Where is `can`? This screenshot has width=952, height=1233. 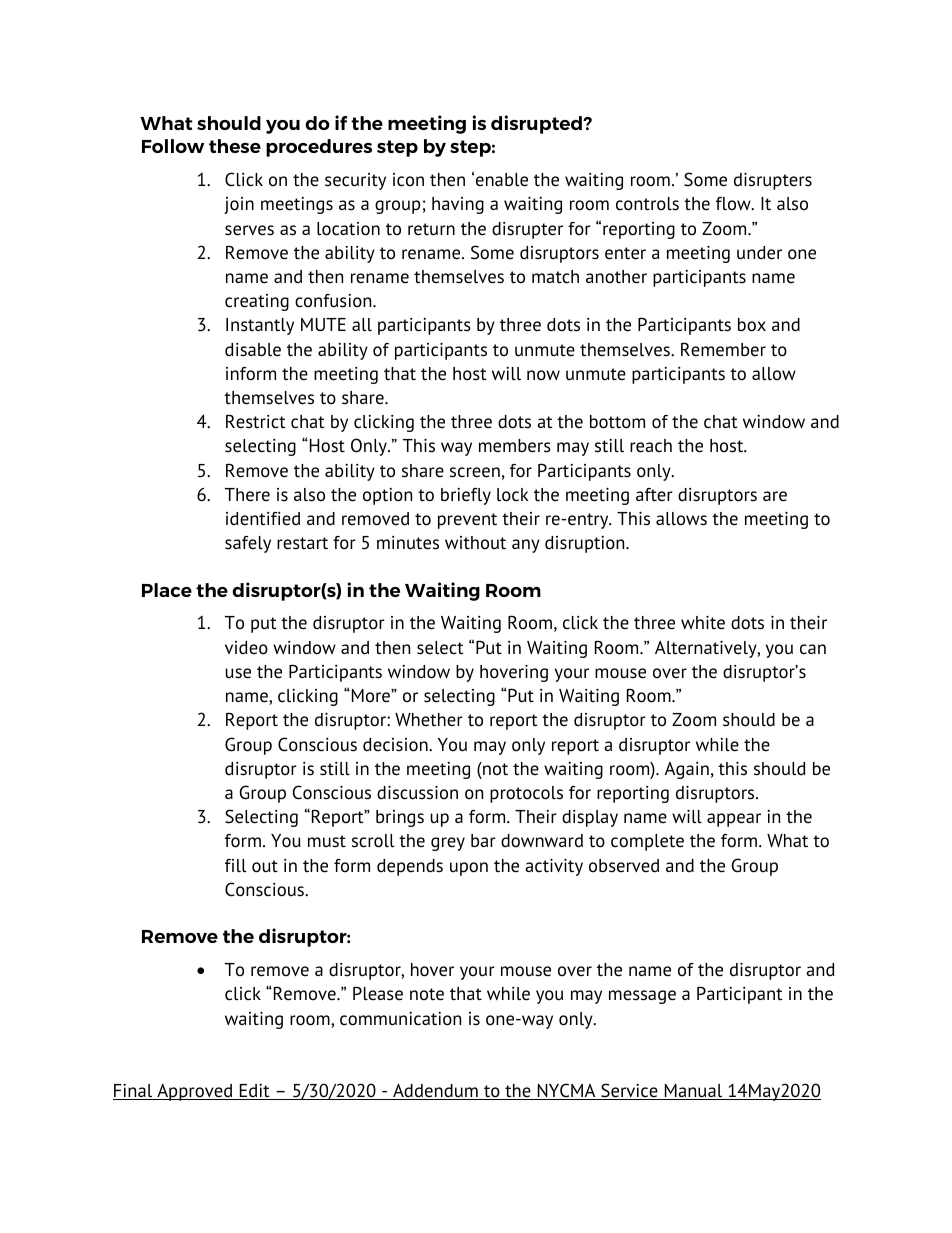 can is located at coordinates (813, 649).
